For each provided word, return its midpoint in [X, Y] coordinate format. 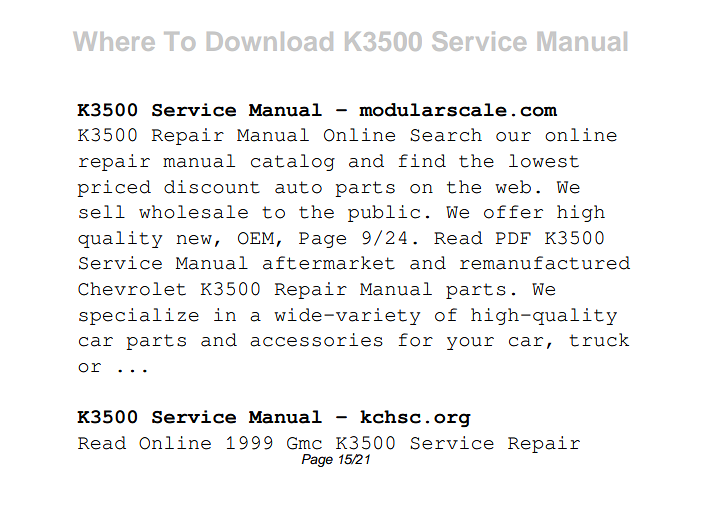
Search [446, 135]
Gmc [304, 443]
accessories [316, 340]
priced [114, 188]
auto [298, 187]
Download [270, 41]
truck [599, 340]
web [513, 187]
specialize [139, 316]
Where [114, 41]
